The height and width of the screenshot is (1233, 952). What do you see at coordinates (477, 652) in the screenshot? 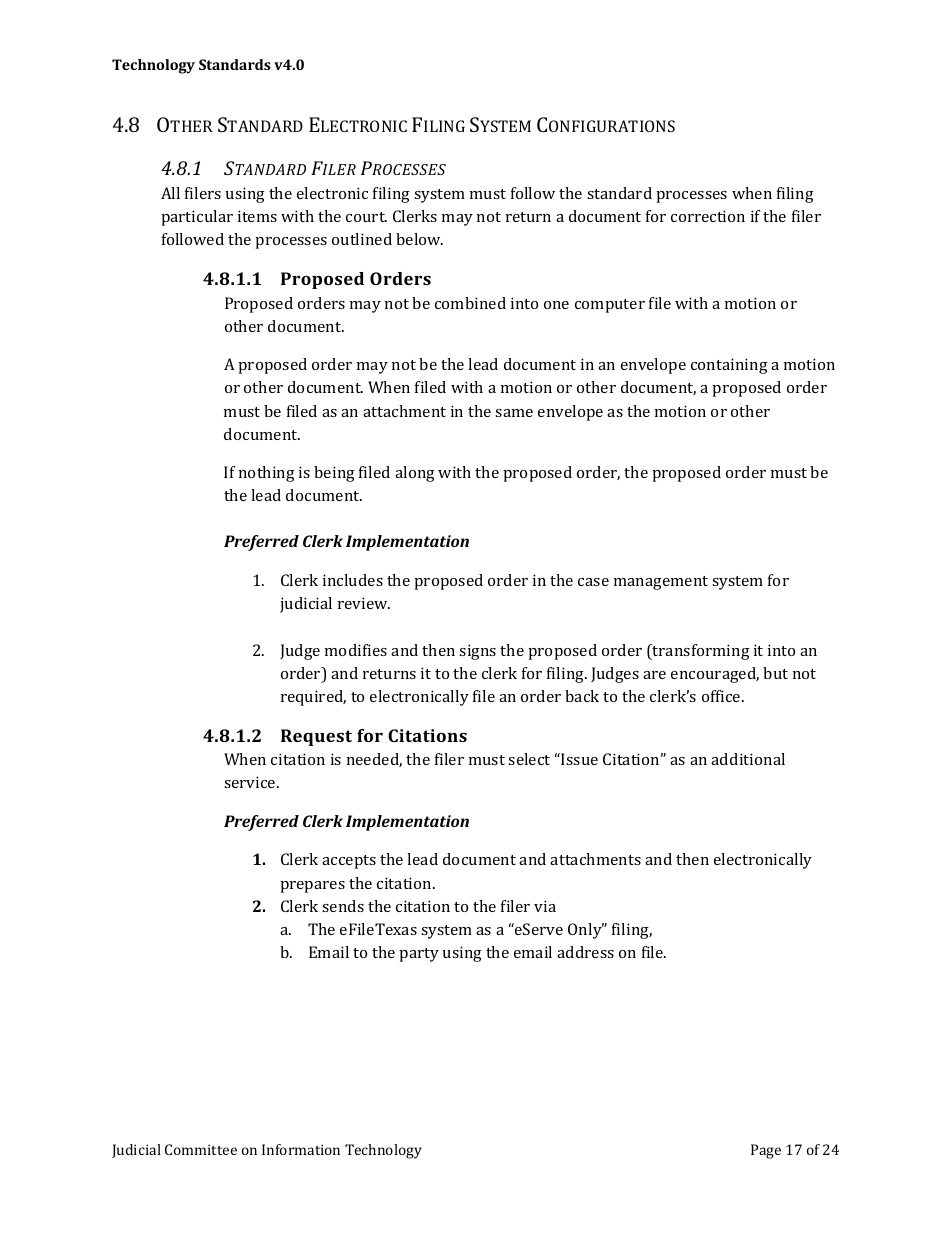
I see `signs` at bounding box center [477, 652].
